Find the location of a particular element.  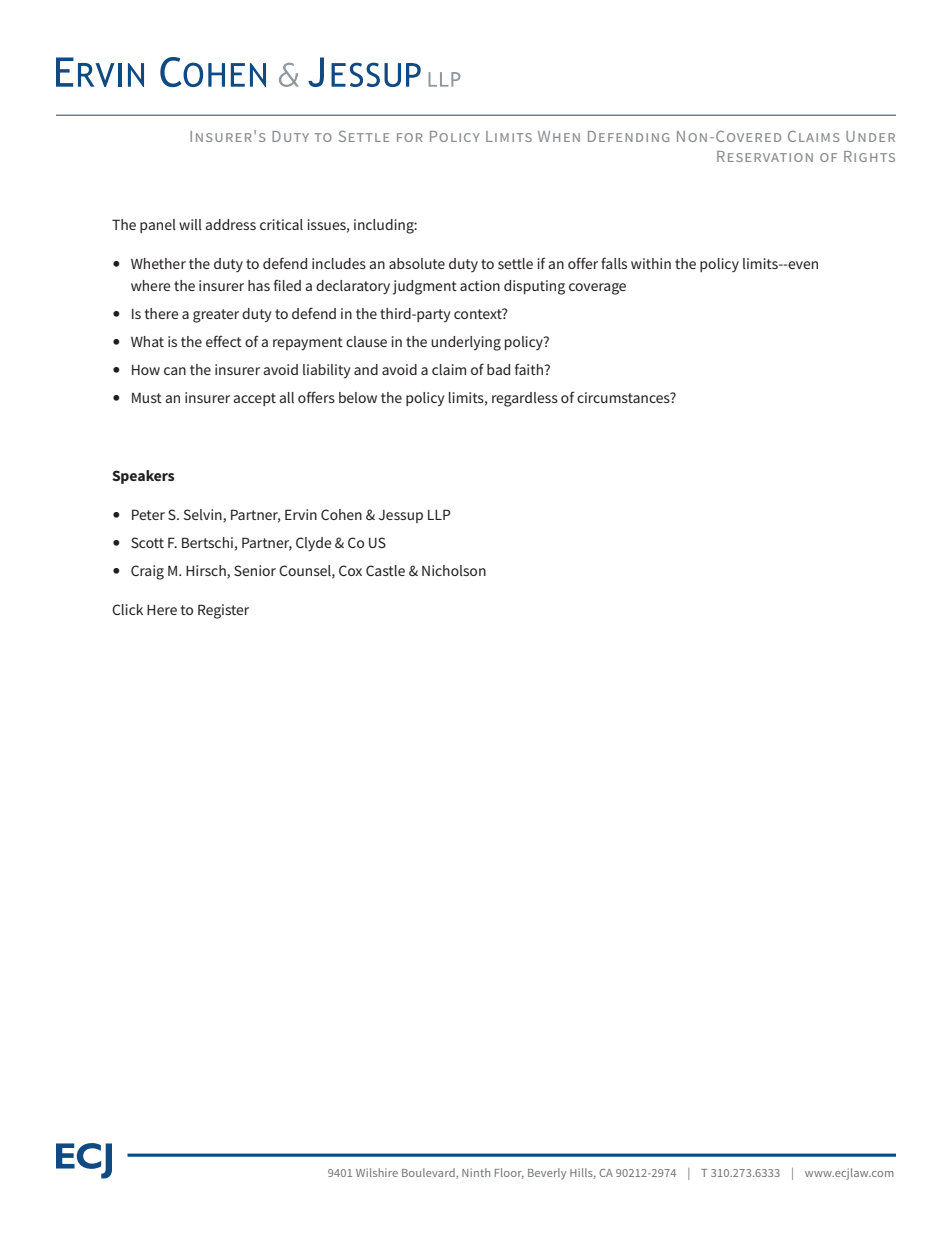

Register is located at coordinates (223, 611).
